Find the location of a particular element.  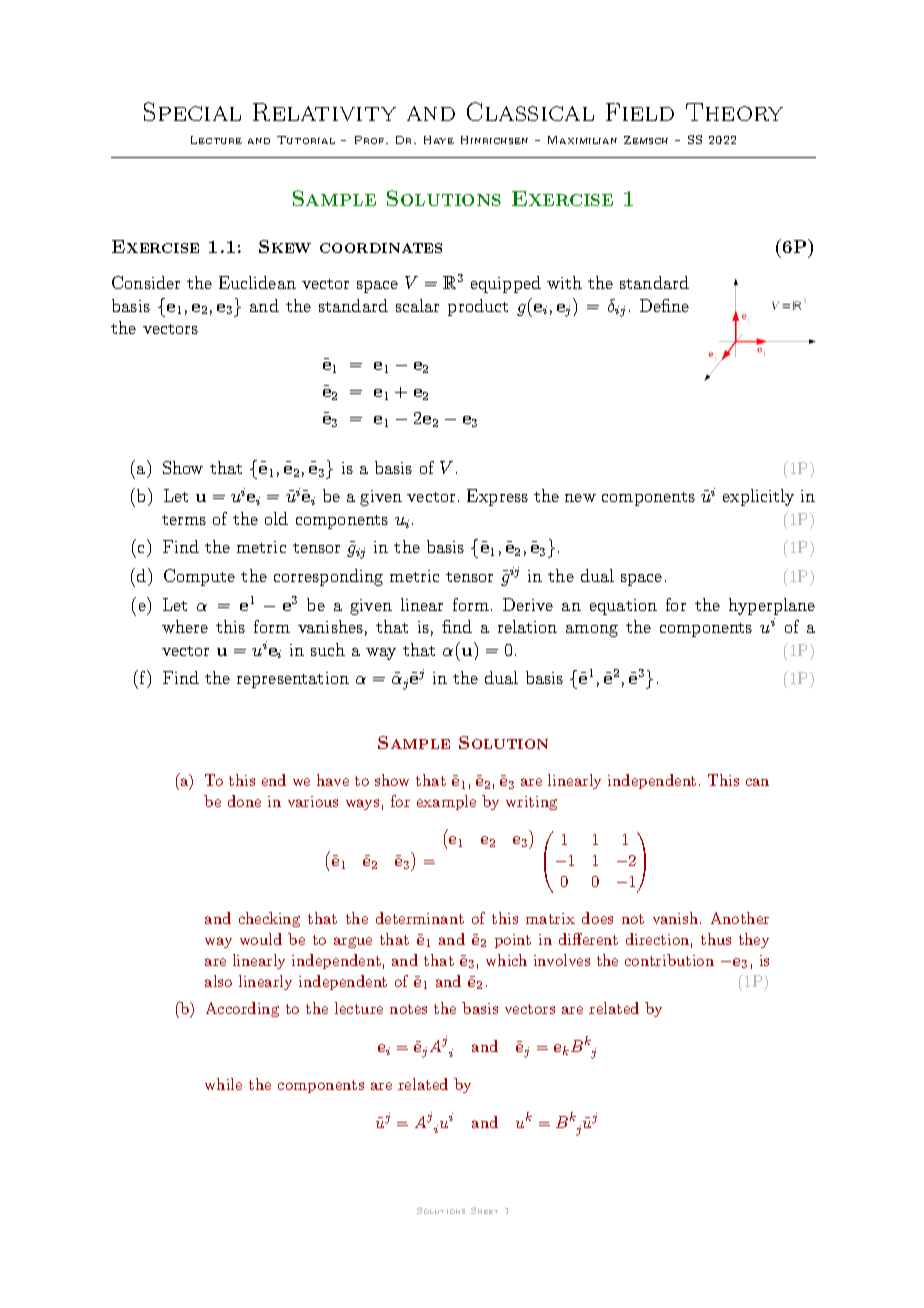

where is located at coordinates (185, 626).
